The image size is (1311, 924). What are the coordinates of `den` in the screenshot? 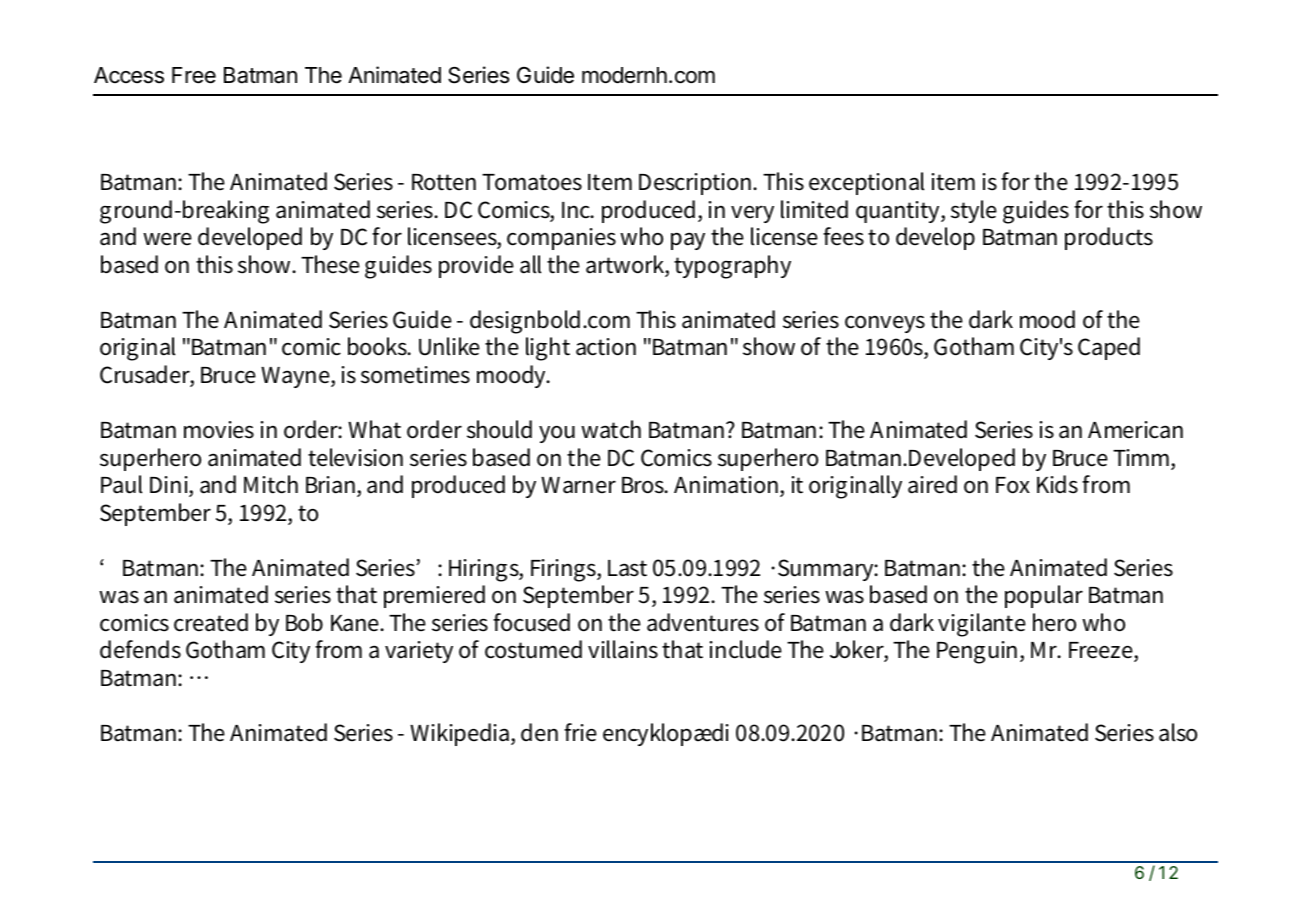 It's located at (539, 732).
